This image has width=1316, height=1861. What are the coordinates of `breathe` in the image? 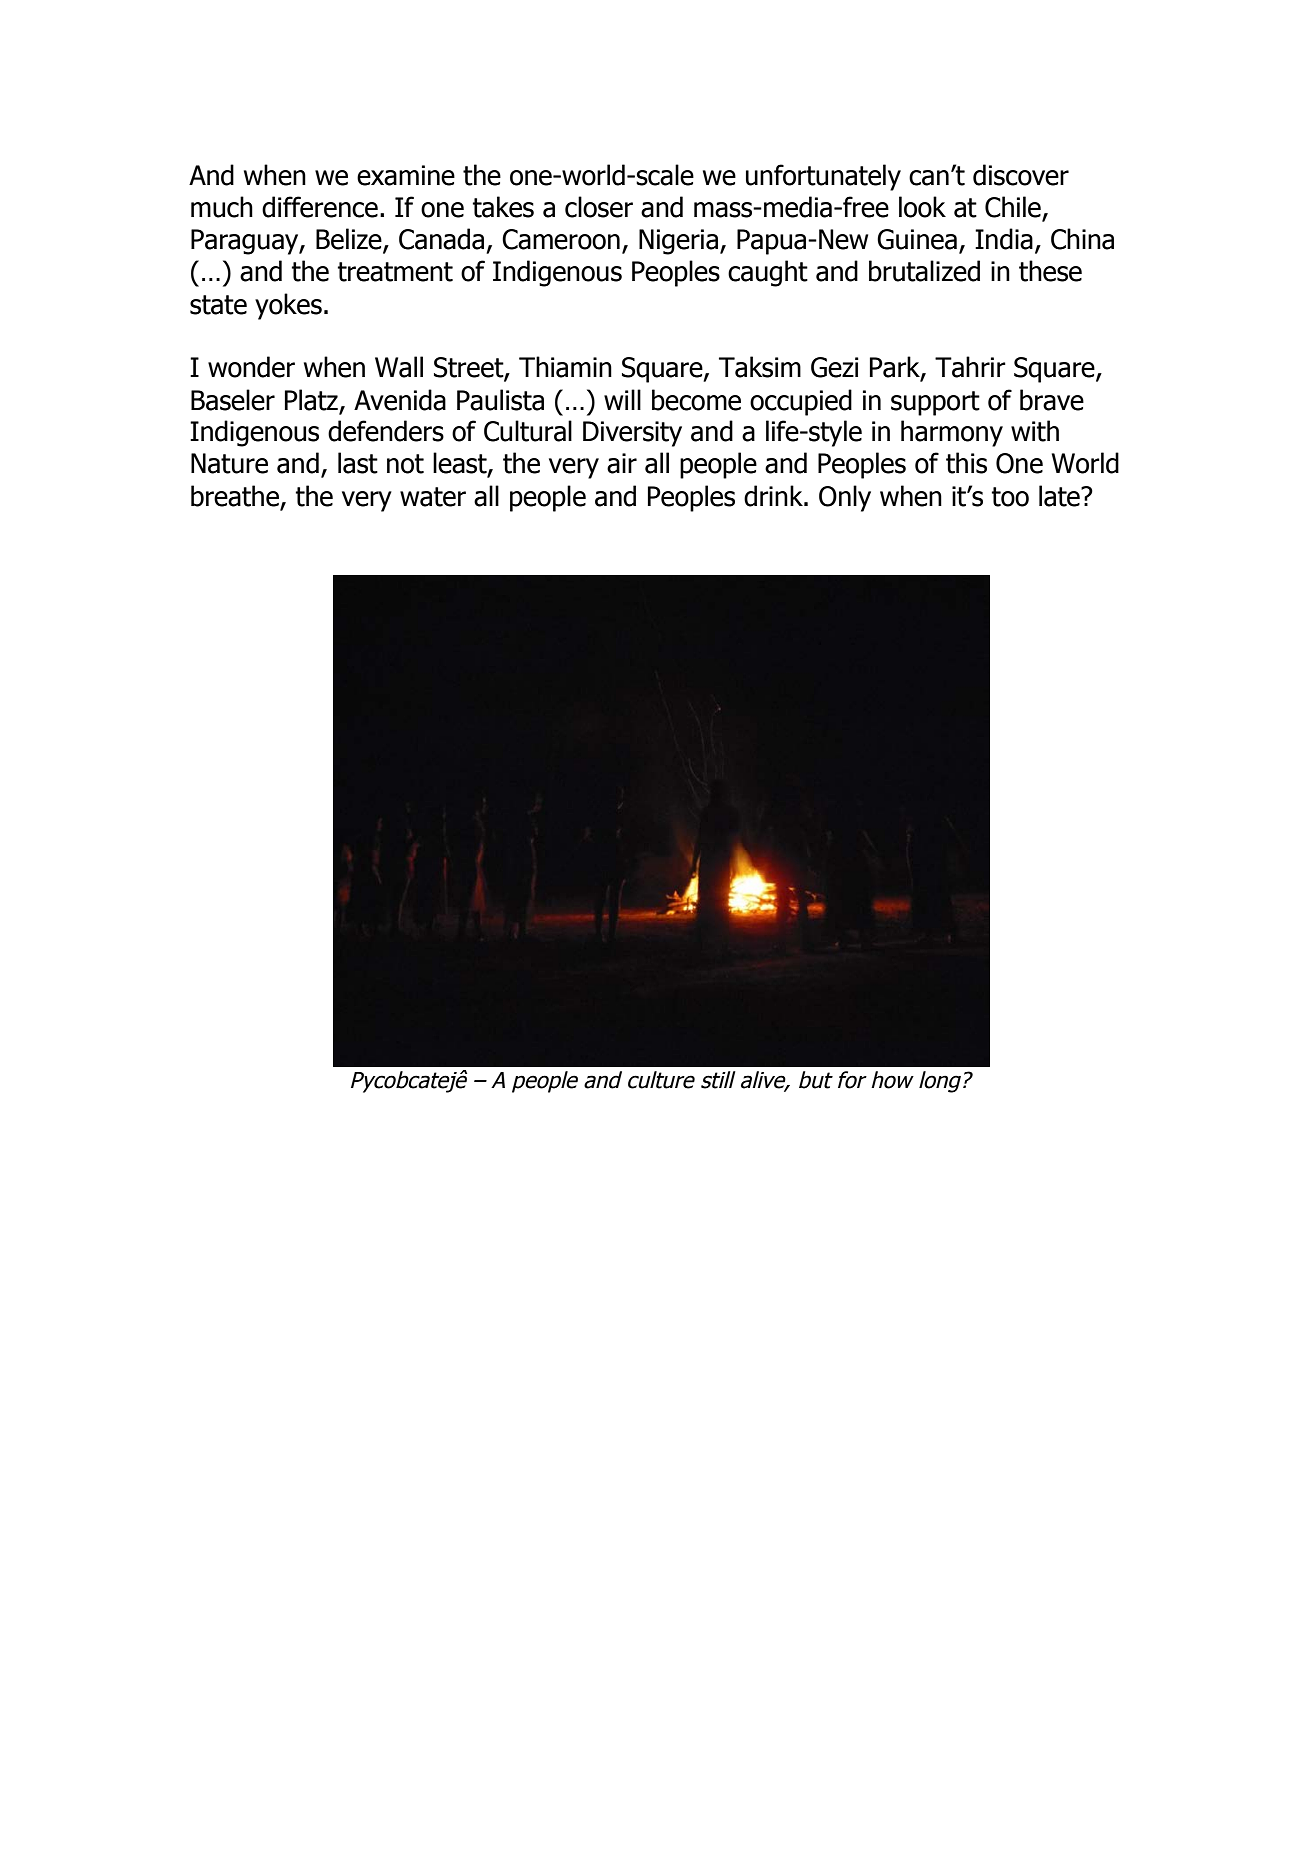 It's located at (235, 496).
